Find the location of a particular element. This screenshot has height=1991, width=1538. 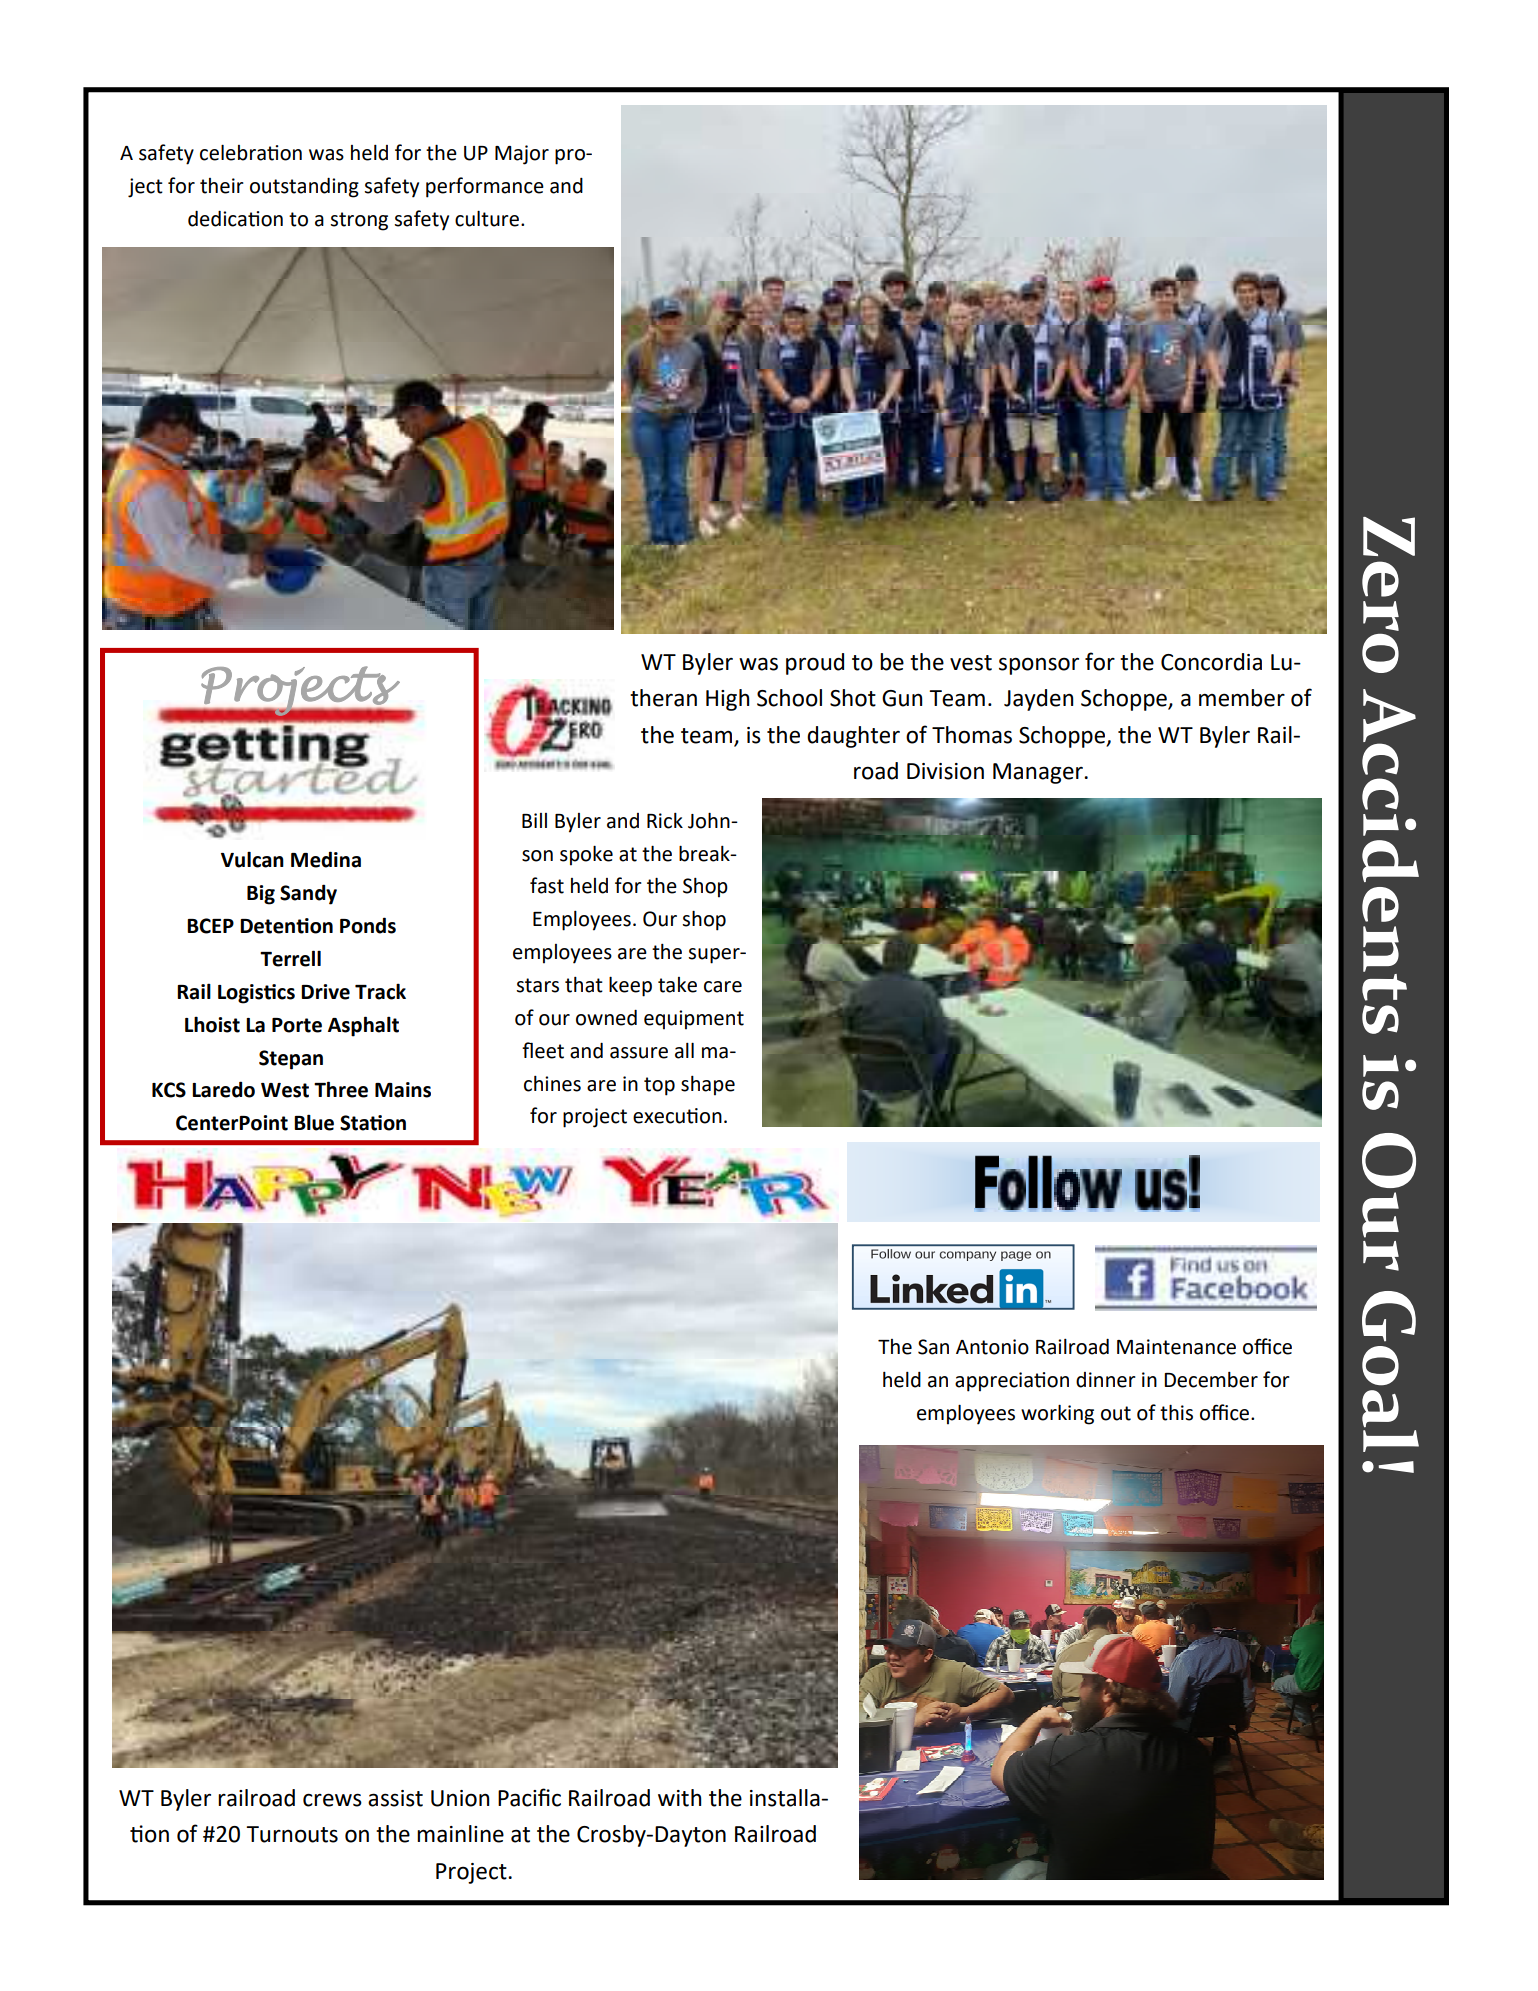

Maintenance is located at coordinates (1176, 1347).
